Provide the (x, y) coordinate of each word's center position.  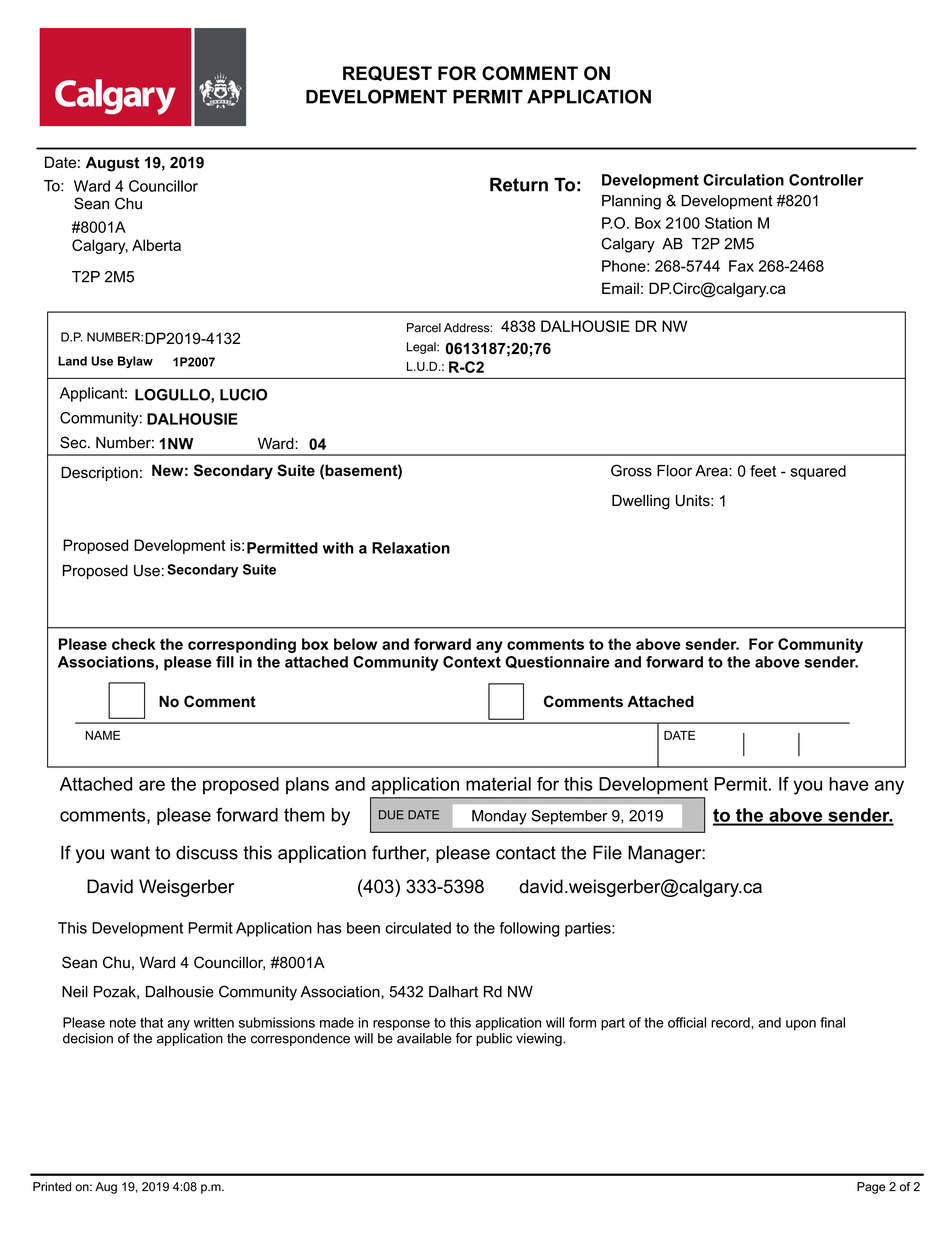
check (134, 644)
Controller (826, 180)
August (113, 164)
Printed (52, 1187)
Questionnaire (557, 662)
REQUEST (387, 73)
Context (472, 662)
